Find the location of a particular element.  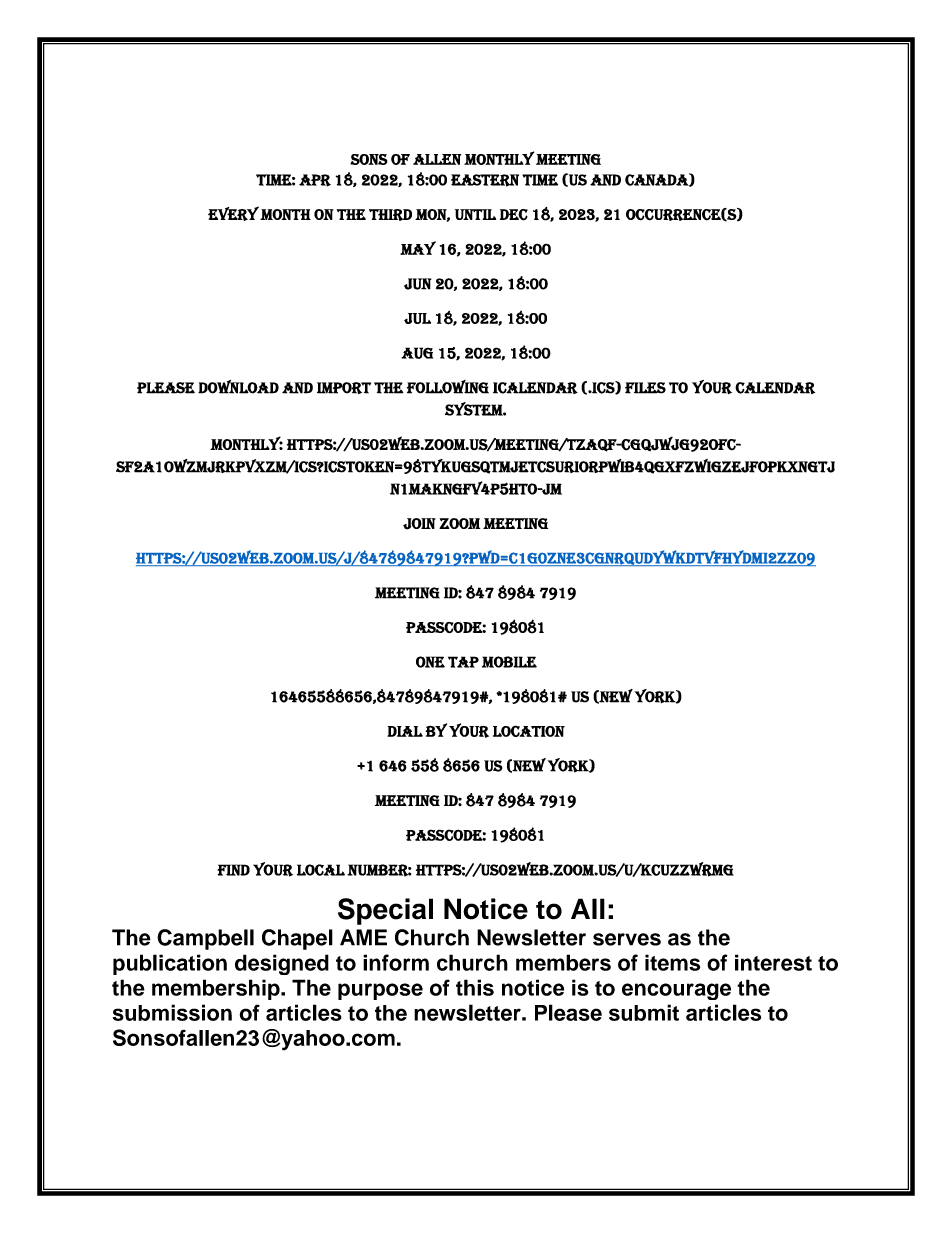

One is located at coordinates (430, 662).
